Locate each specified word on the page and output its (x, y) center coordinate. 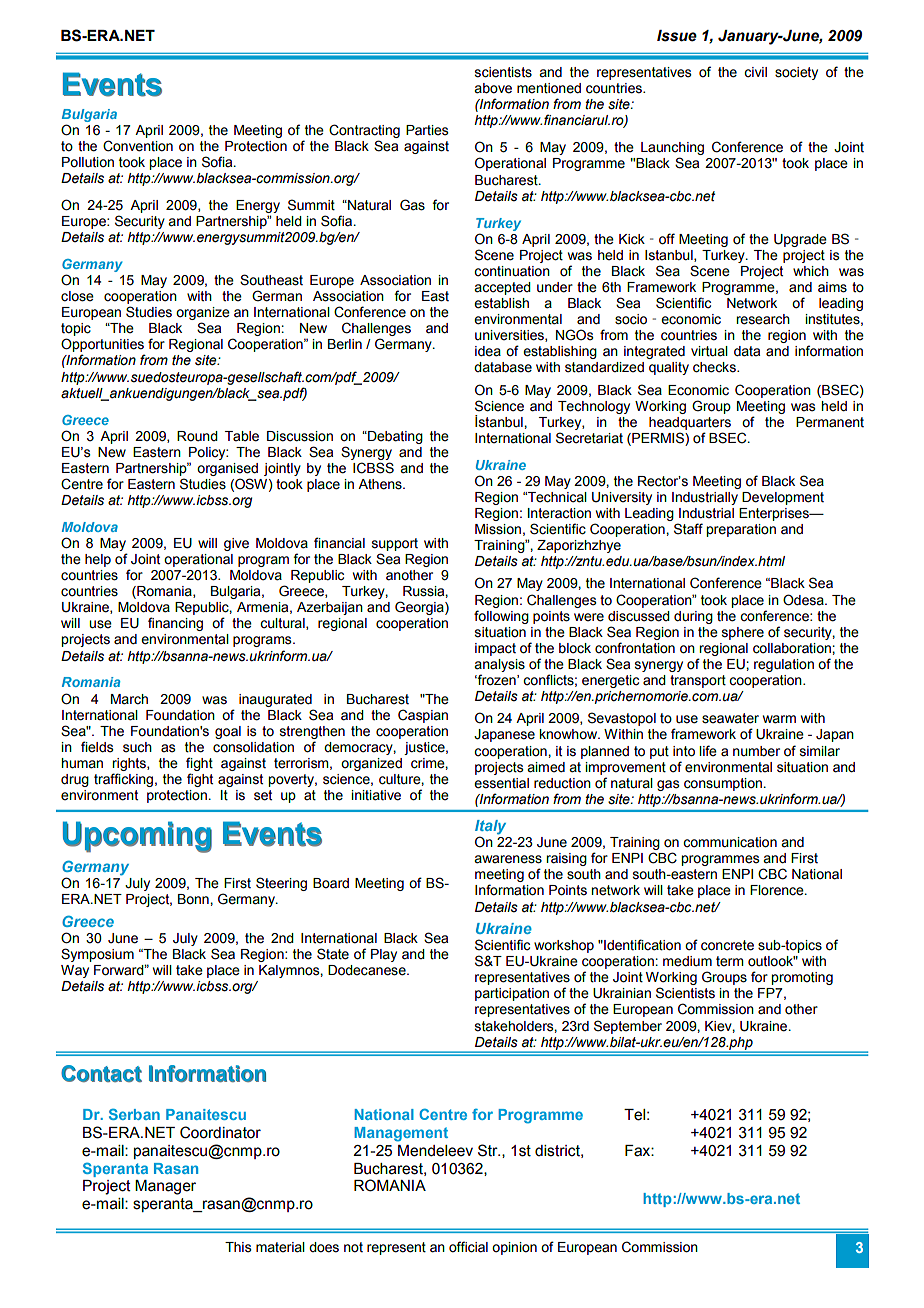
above (493, 88)
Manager (165, 1187)
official (468, 1247)
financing (175, 624)
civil (755, 72)
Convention (138, 146)
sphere (743, 633)
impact (495, 649)
